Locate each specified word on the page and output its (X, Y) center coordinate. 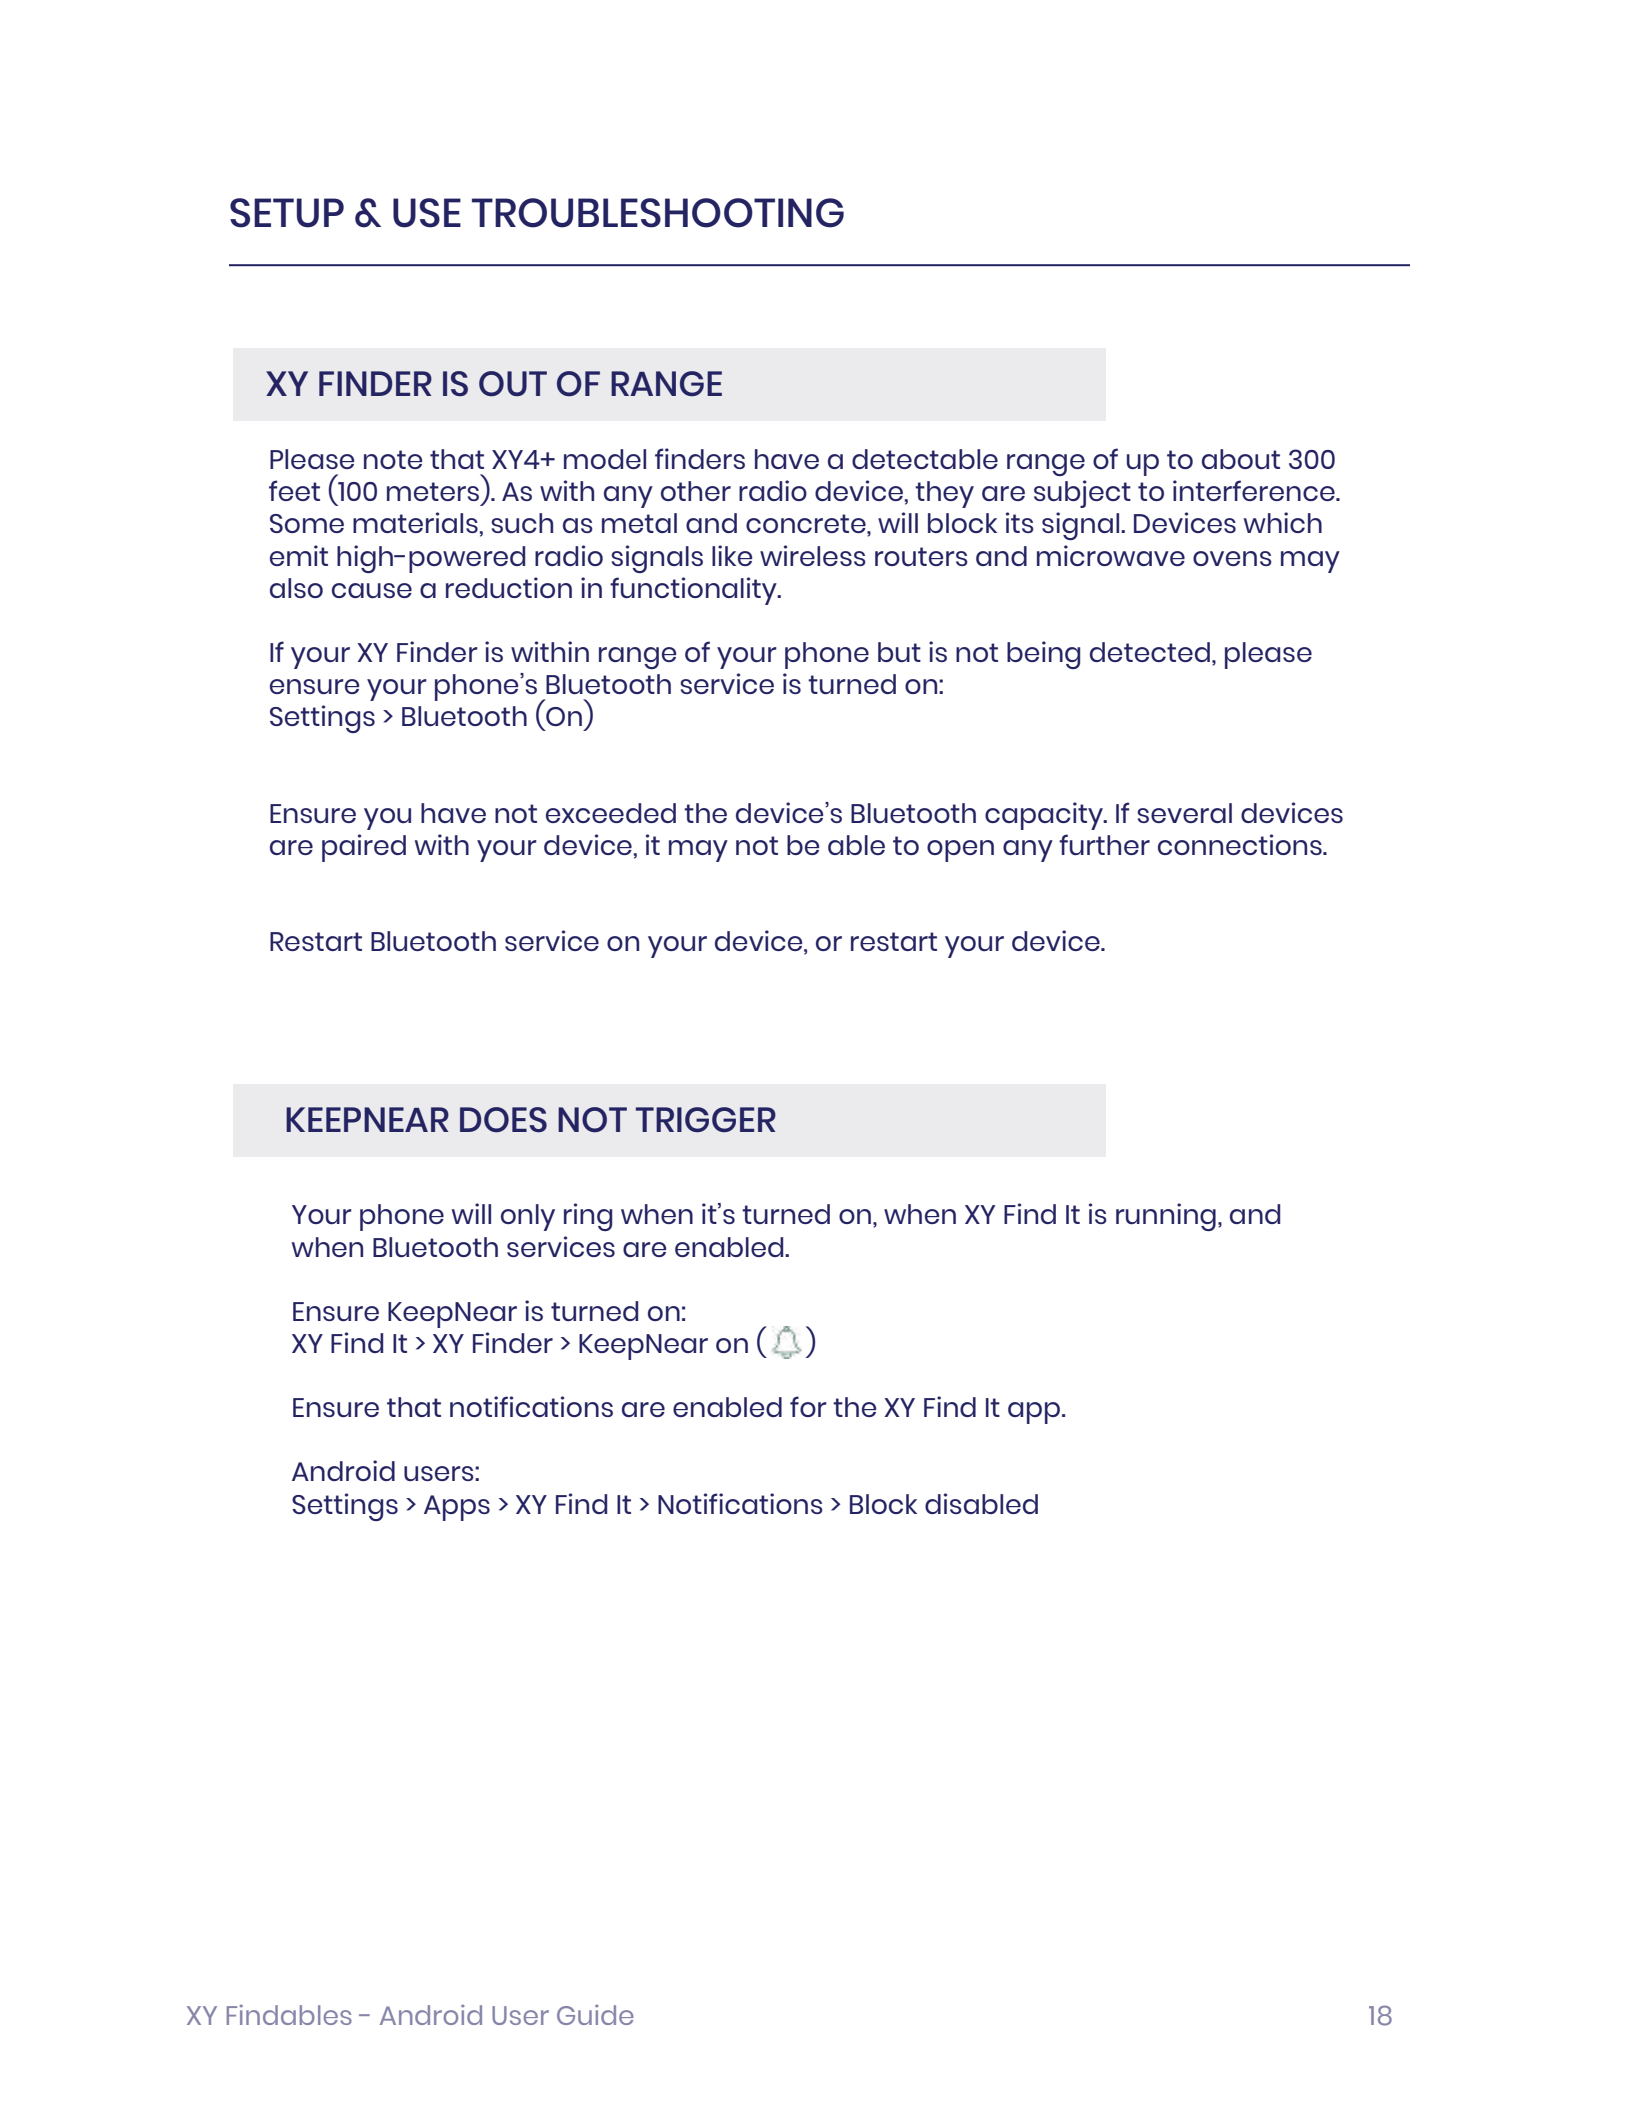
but (899, 652)
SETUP (287, 213)
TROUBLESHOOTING (658, 213)
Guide (595, 2014)
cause (372, 590)
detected (1150, 652)
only (528, 1217)
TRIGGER (706, 1119)
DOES (503, 1120)
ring (588, 1217)
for (808, 1406)
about (1241, 459)
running (1166, 1217)
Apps (457, 1508)
